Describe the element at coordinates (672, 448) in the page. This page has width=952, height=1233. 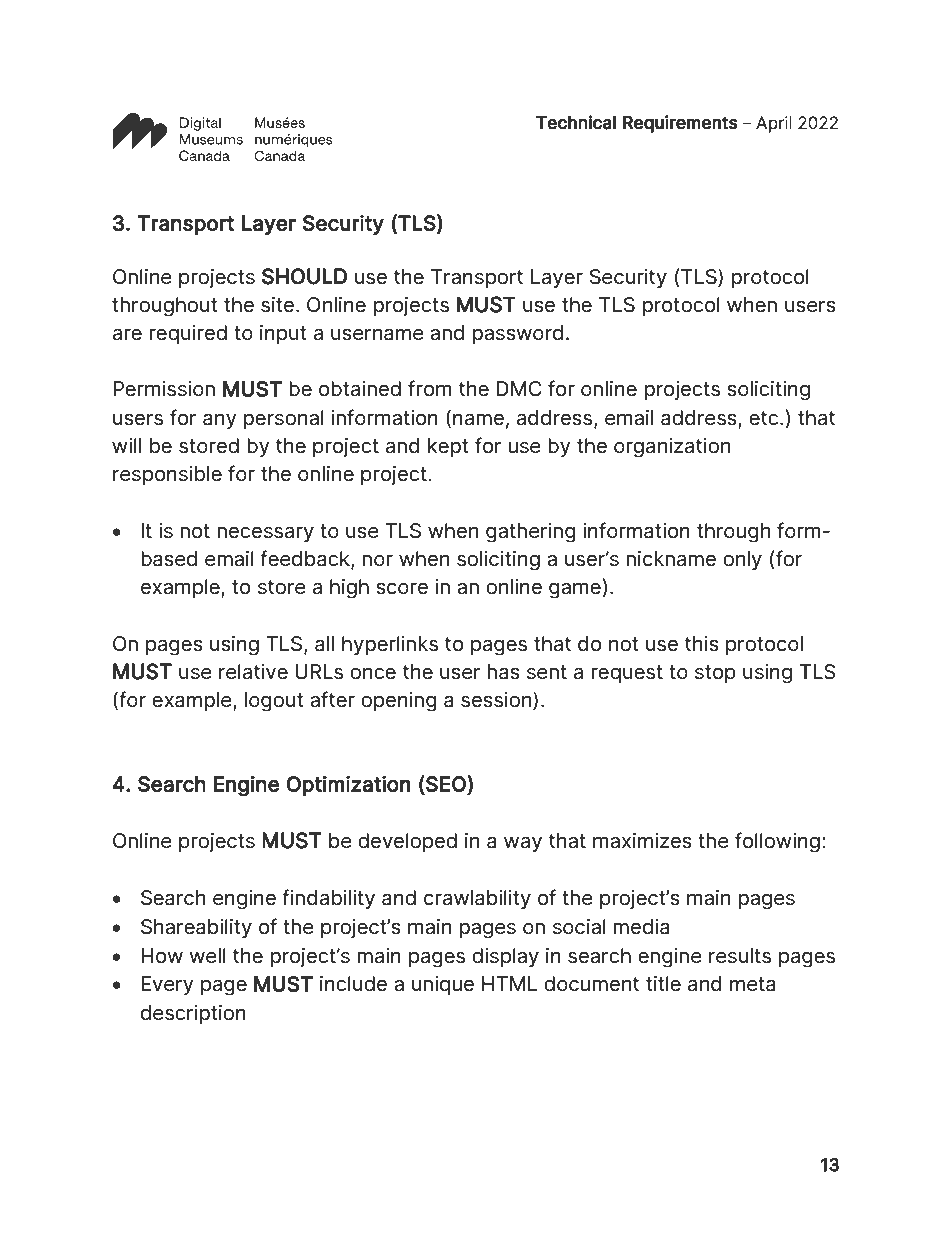
I see `organization` at that location.
